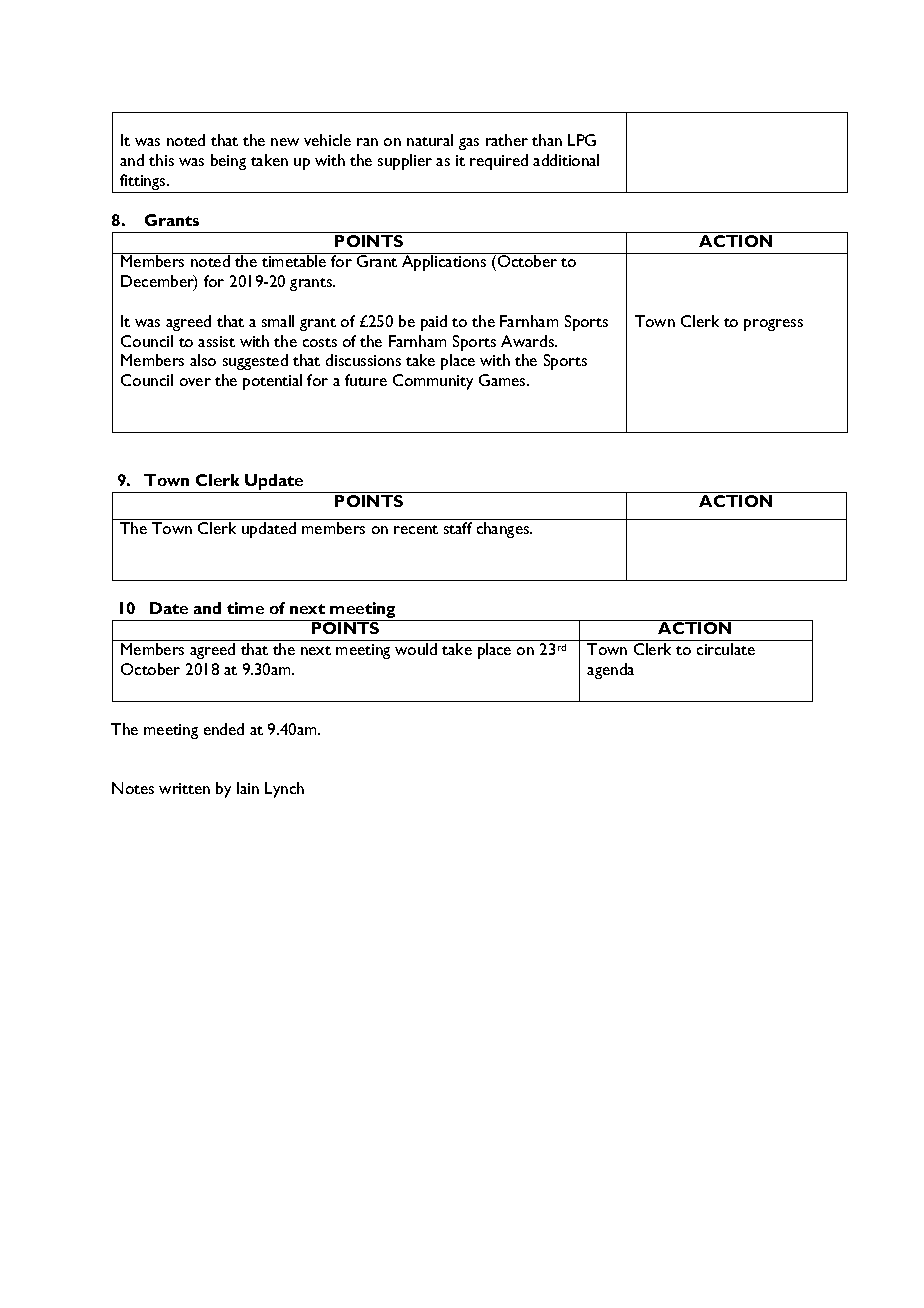 This screenshot has height=1308, width=924. What do you see at coordinates (433, 382) in the screenshot?
I see `Community` at bounding box center [433, 382].
